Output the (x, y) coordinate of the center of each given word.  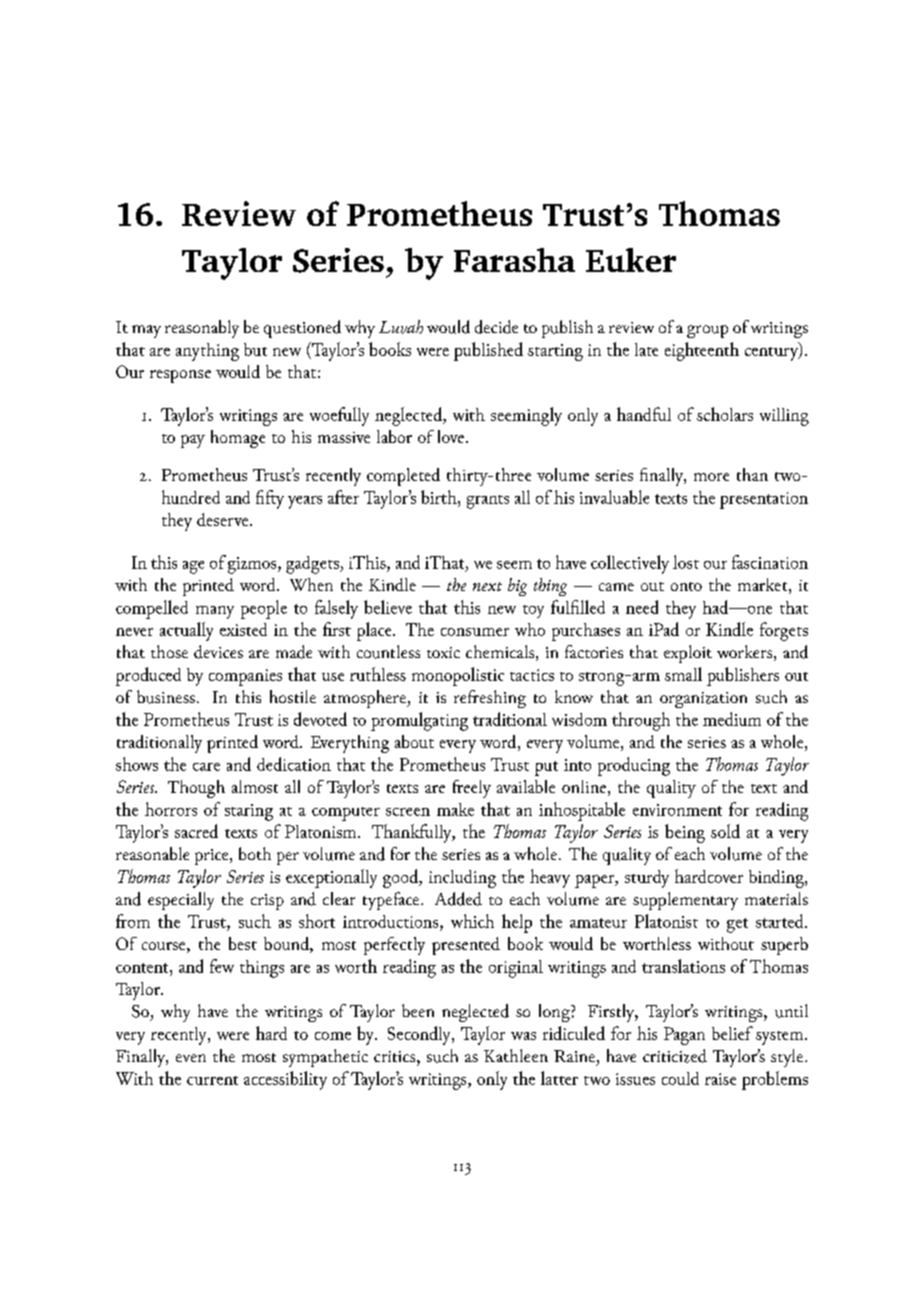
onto (686, 586)
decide (496, 327)
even (191, 1058)
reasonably (202, 329)
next (487, 586)
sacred (196, 831)
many (215, 612)
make (455, 809)
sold (725, 831)
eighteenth (702, 351)
